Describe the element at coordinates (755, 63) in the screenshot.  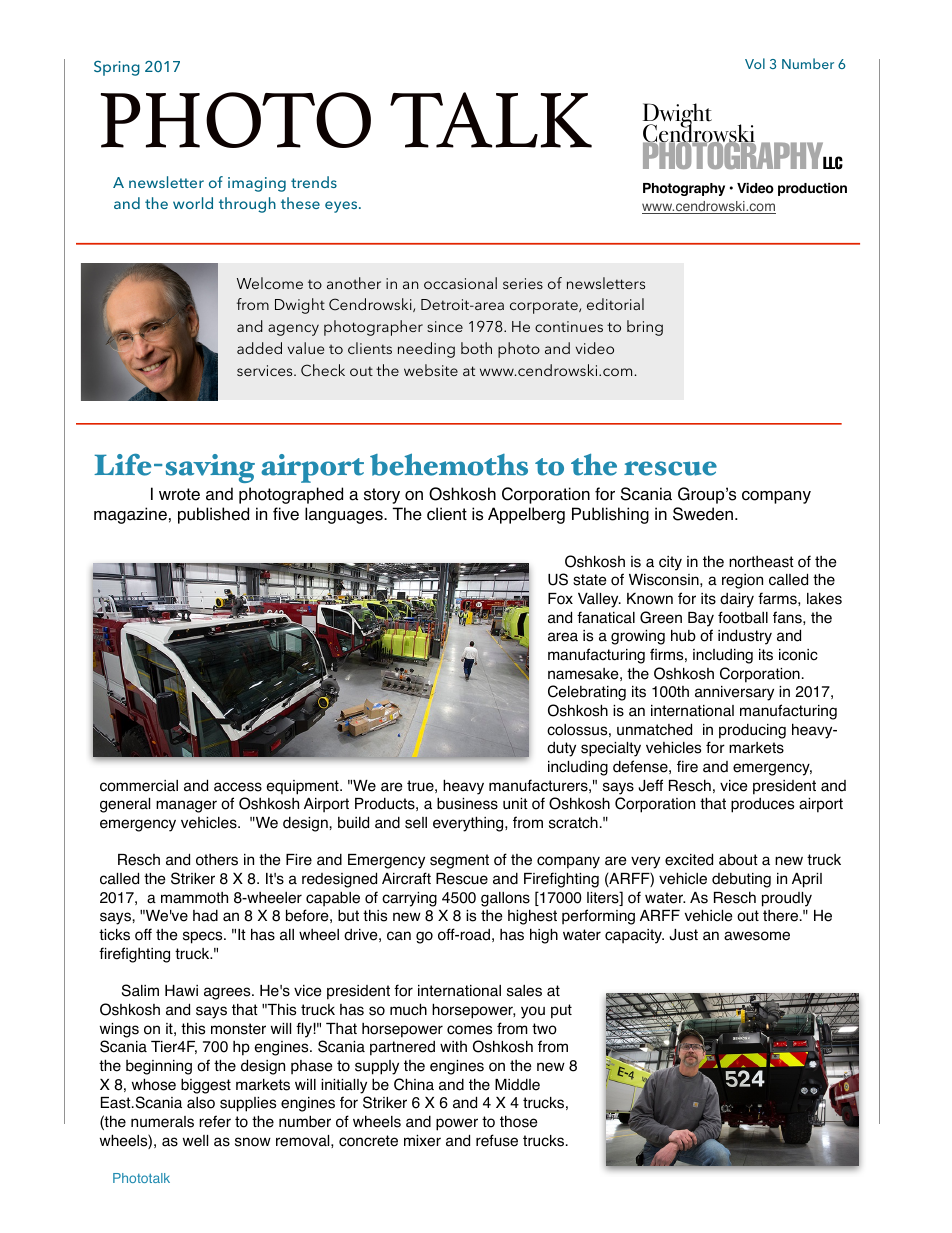
I see `Vol` at that location.
